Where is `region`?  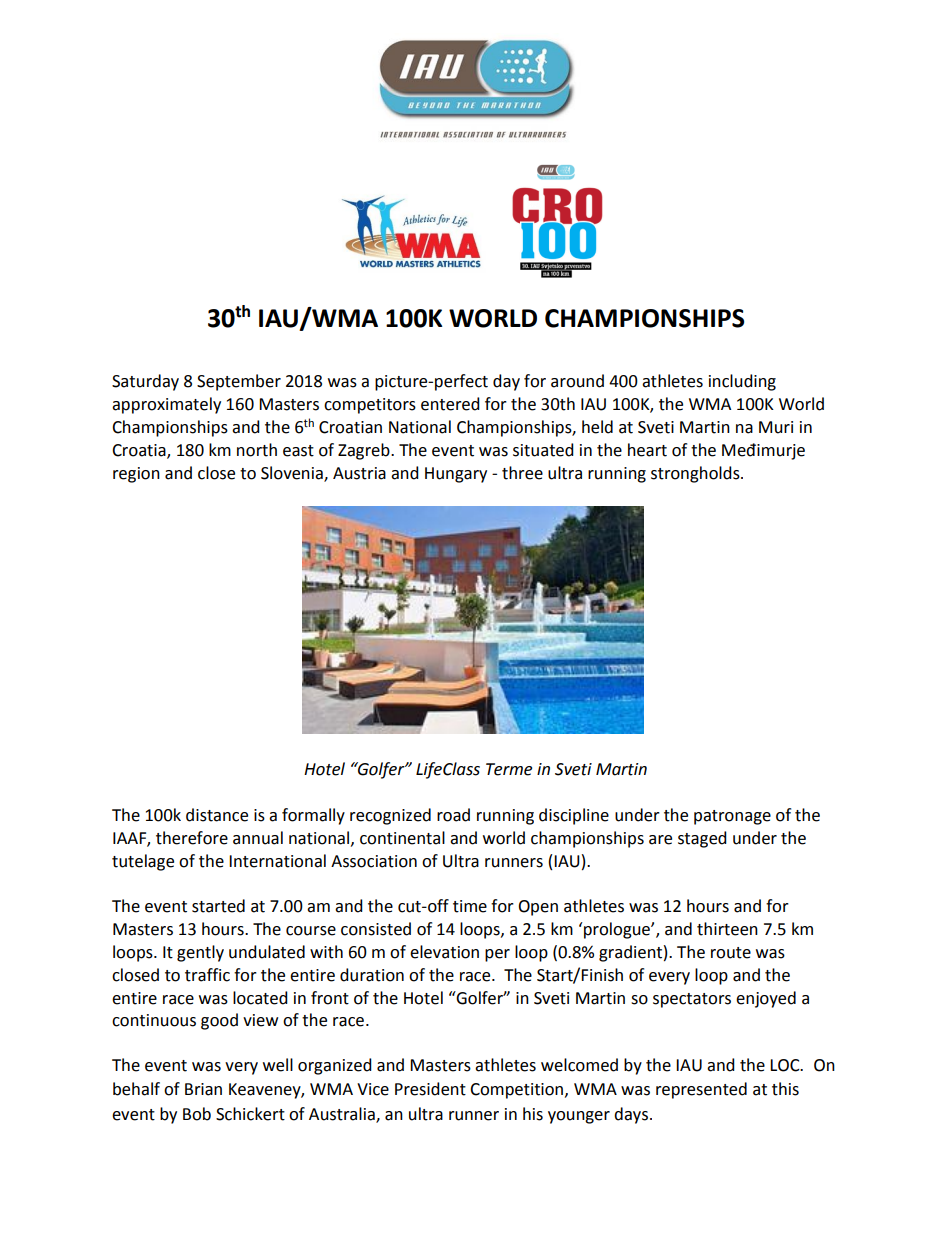
region is located at coordinates (136, 475).
